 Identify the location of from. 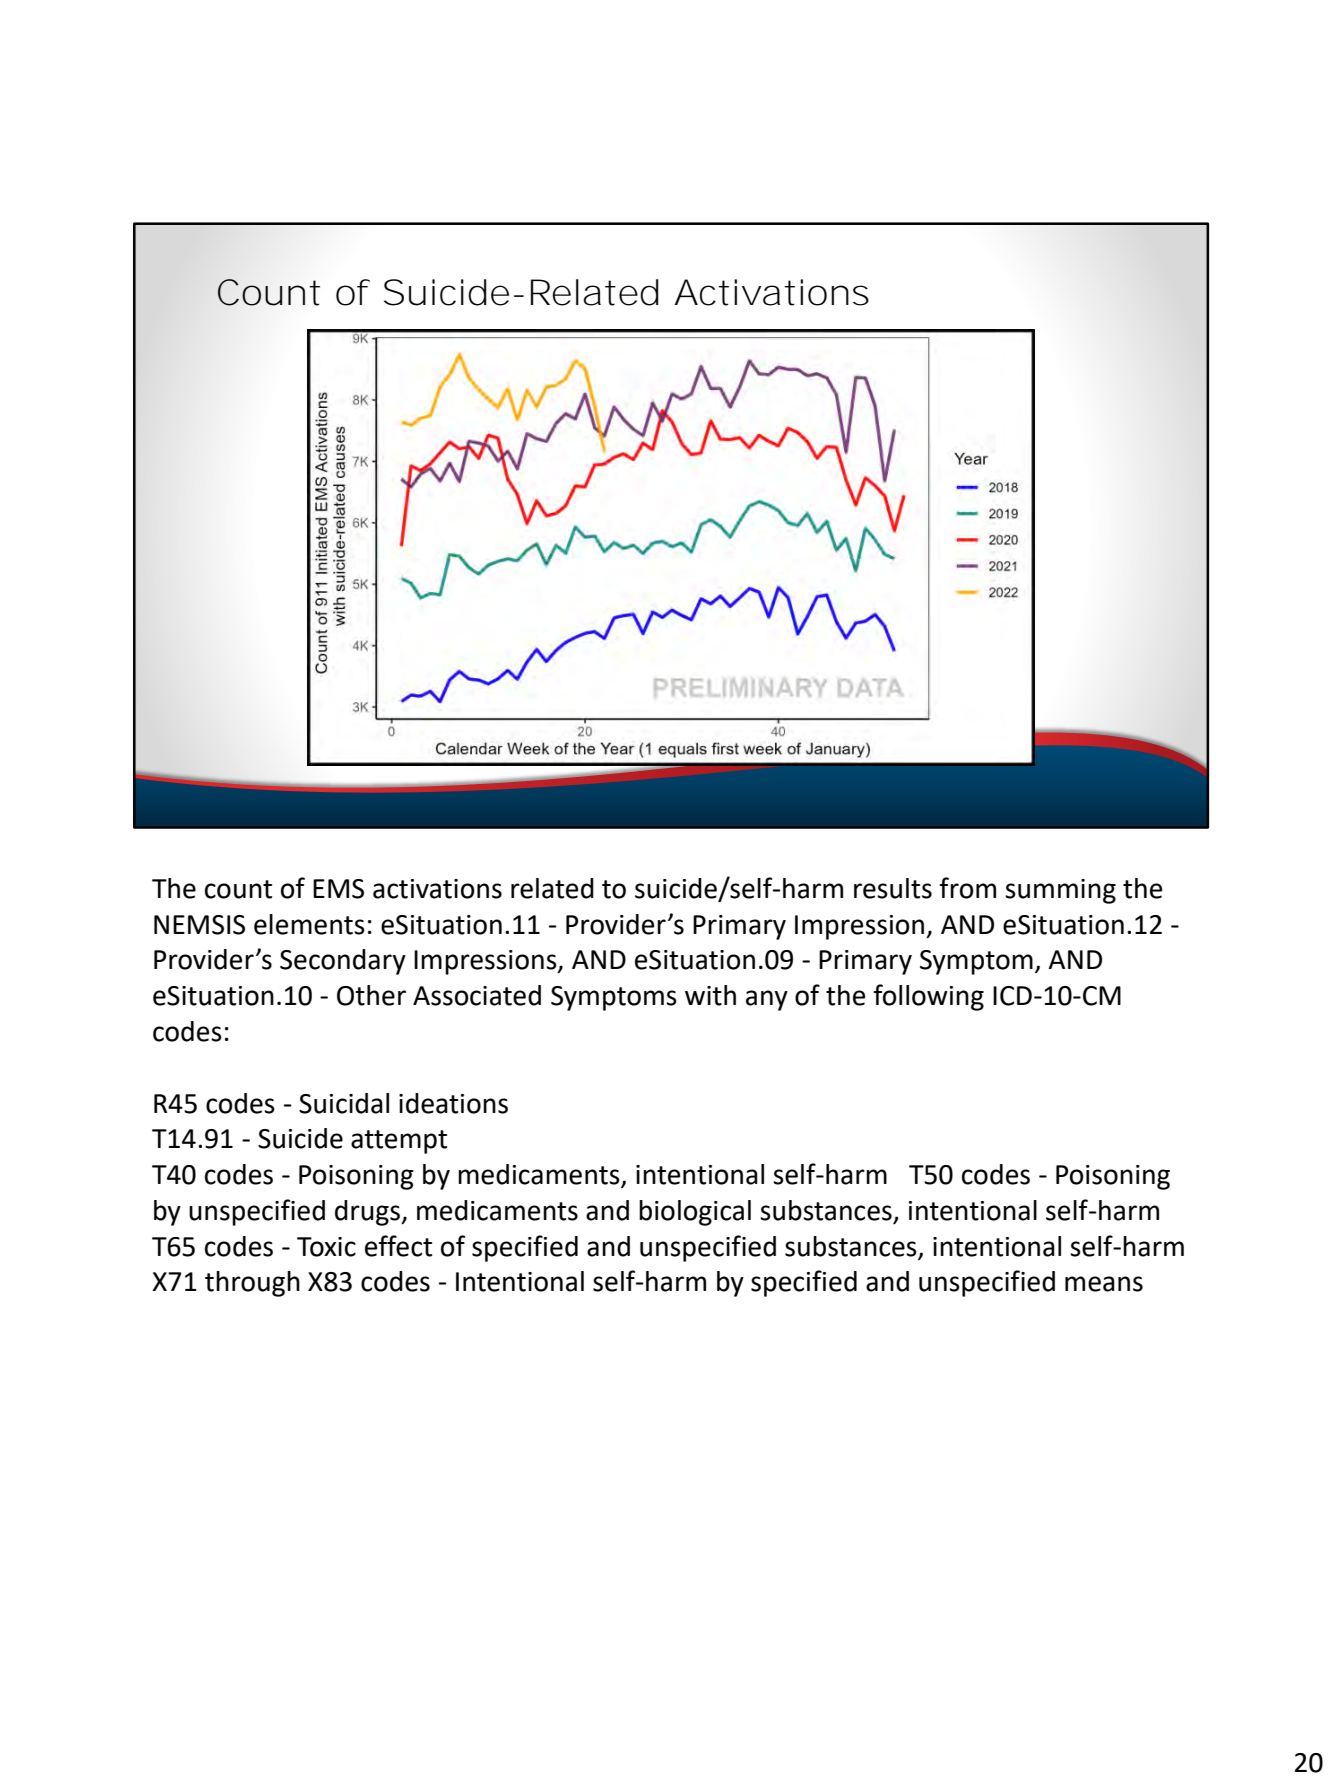
(968, 888).
